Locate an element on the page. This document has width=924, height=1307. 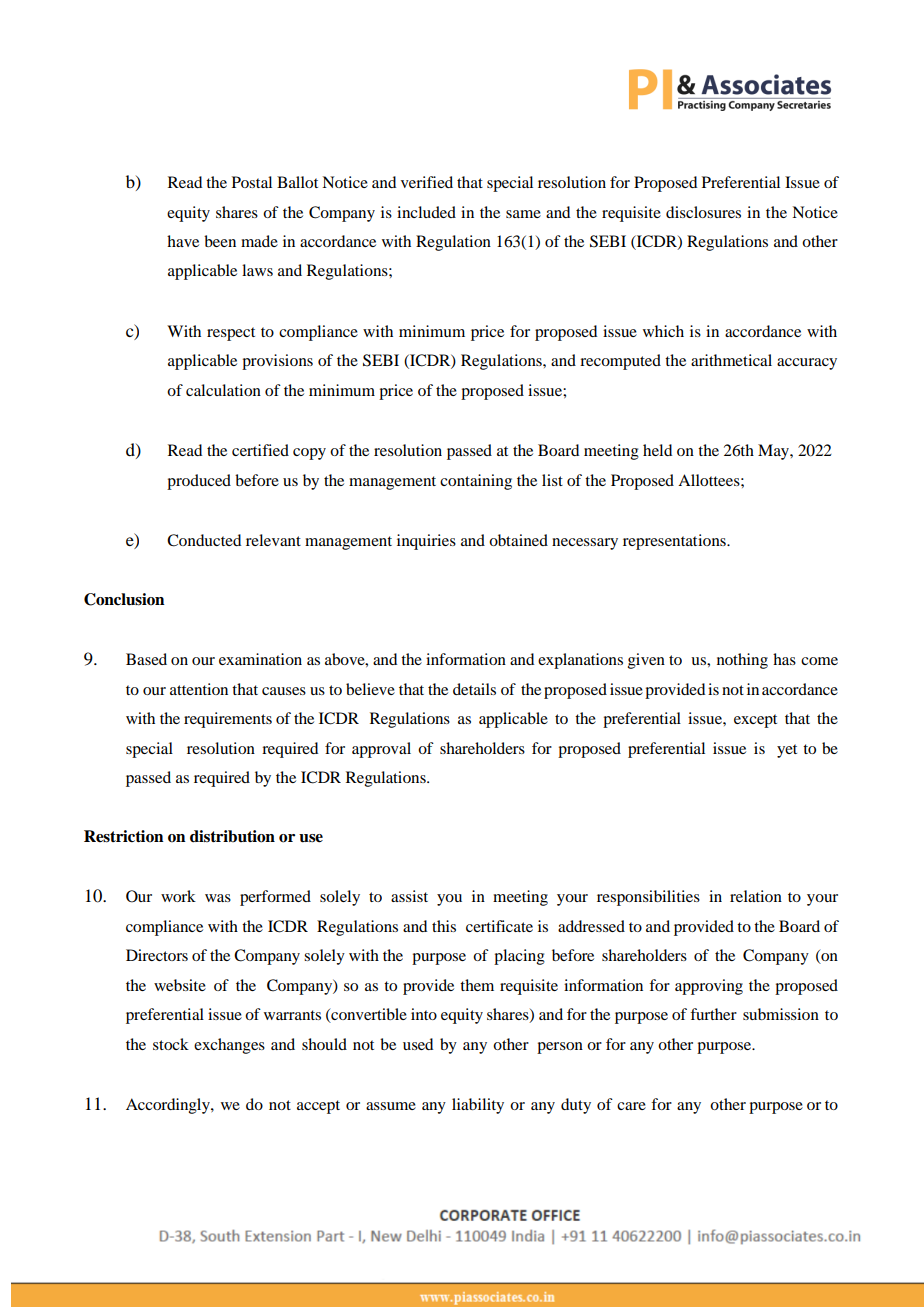
exchanges is located at coordinates (229, 1046).
